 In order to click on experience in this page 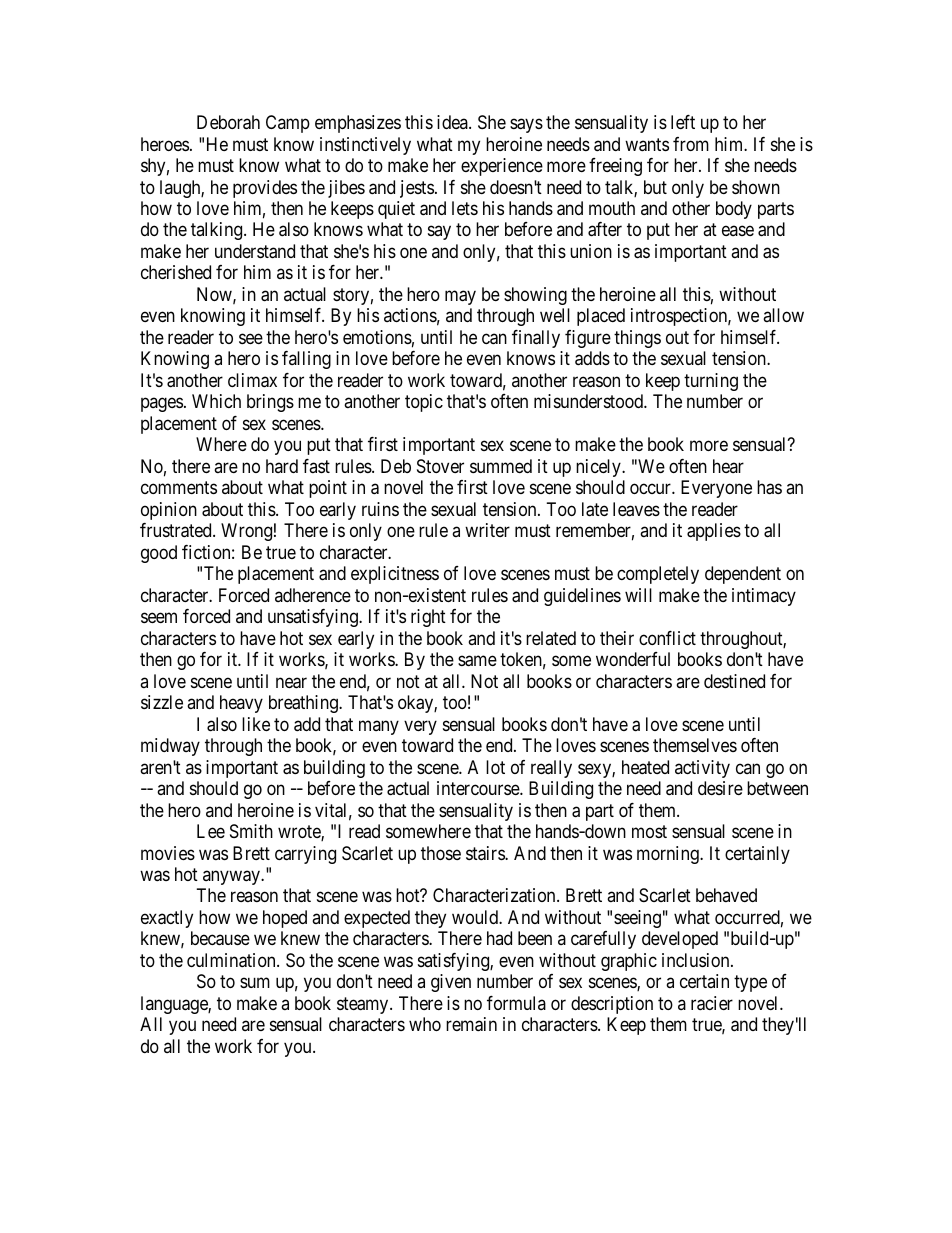, I will do `click(502, 167)`.
